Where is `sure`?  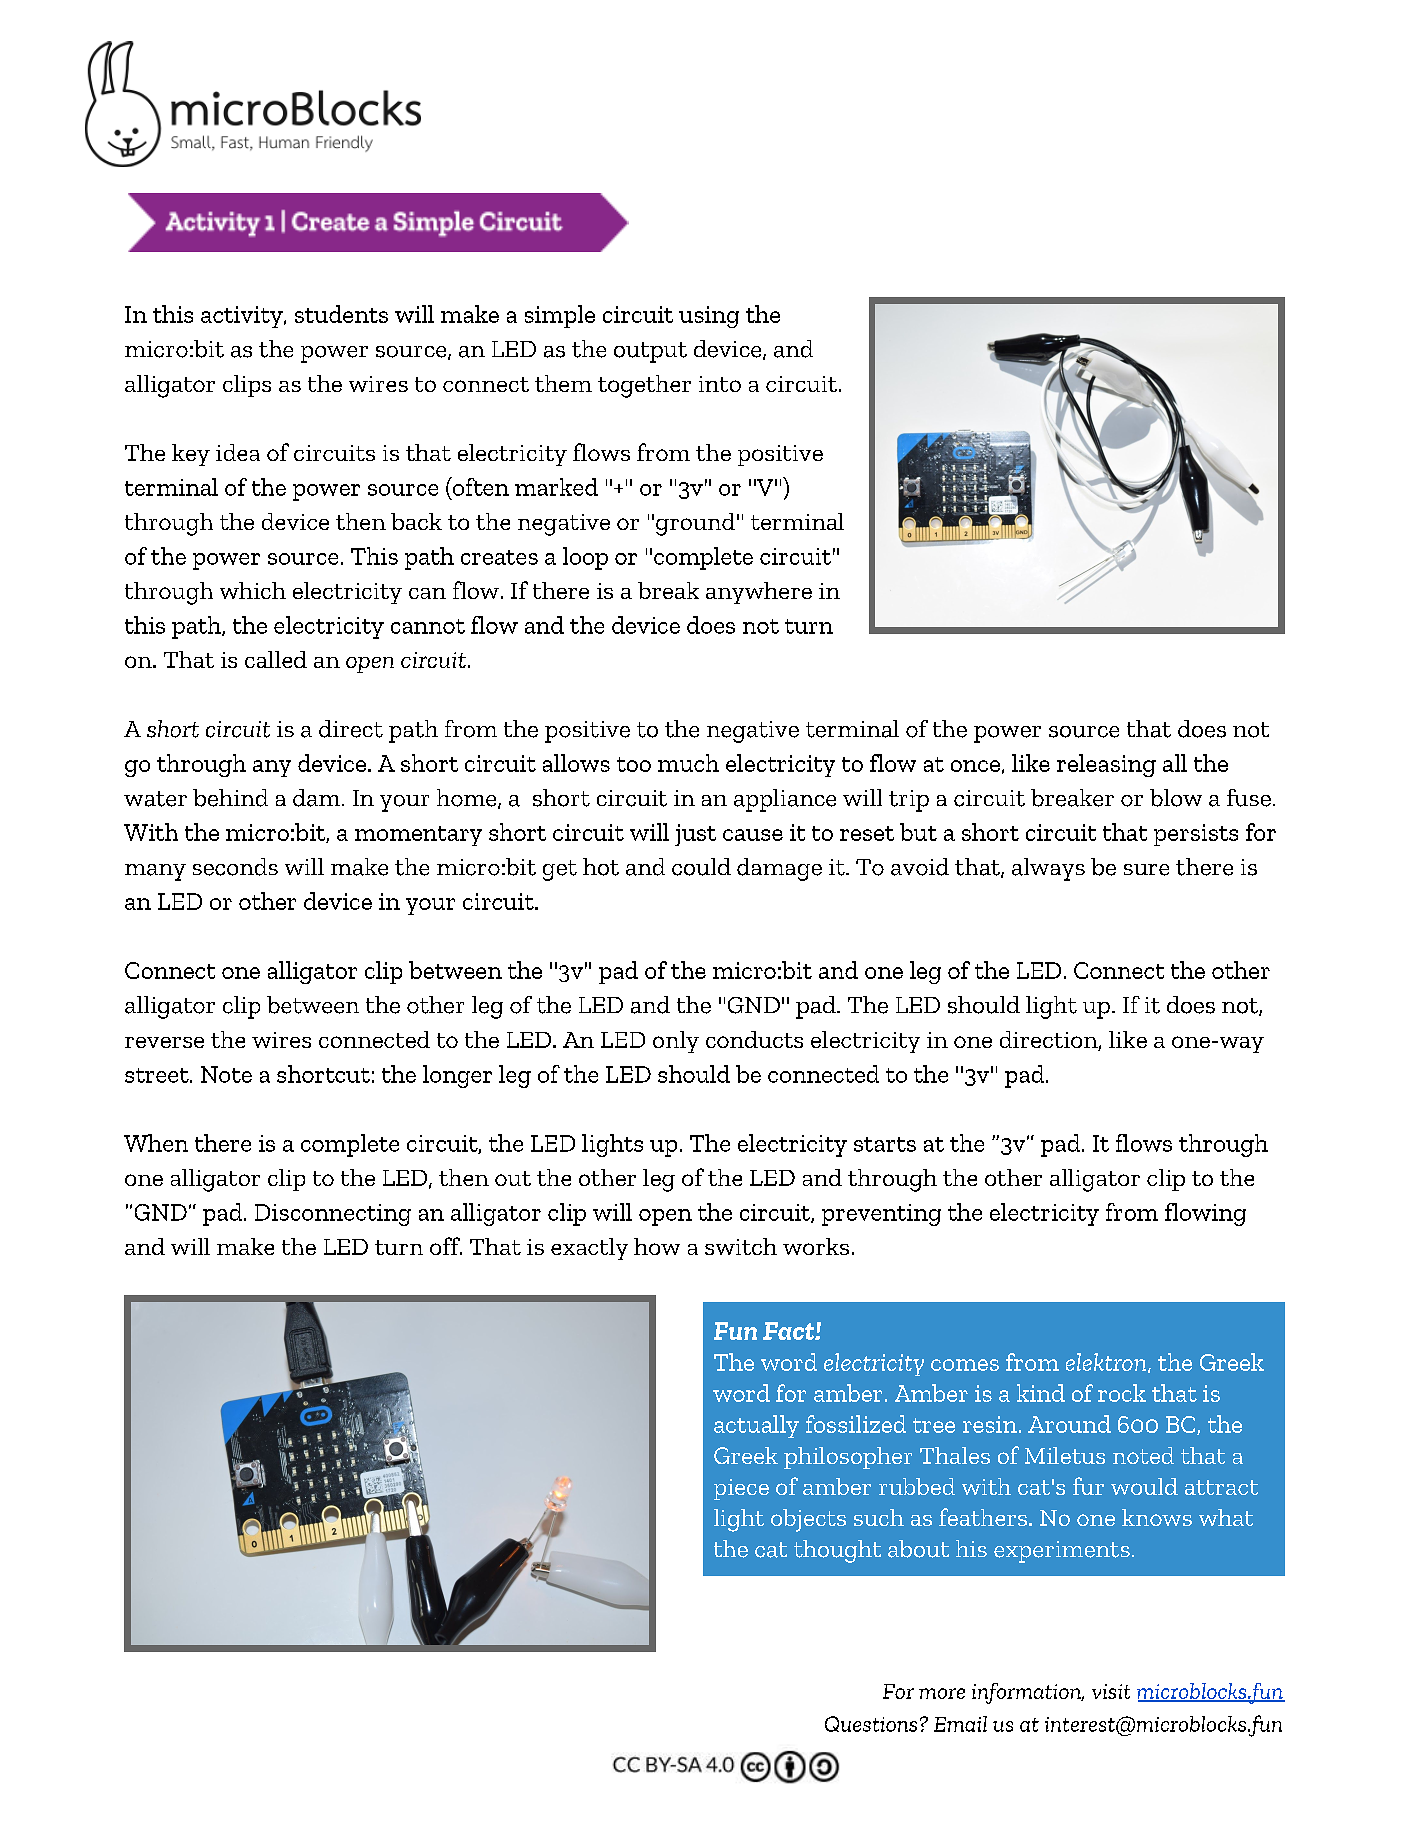
sure is located at coordinates (1146, 870).
